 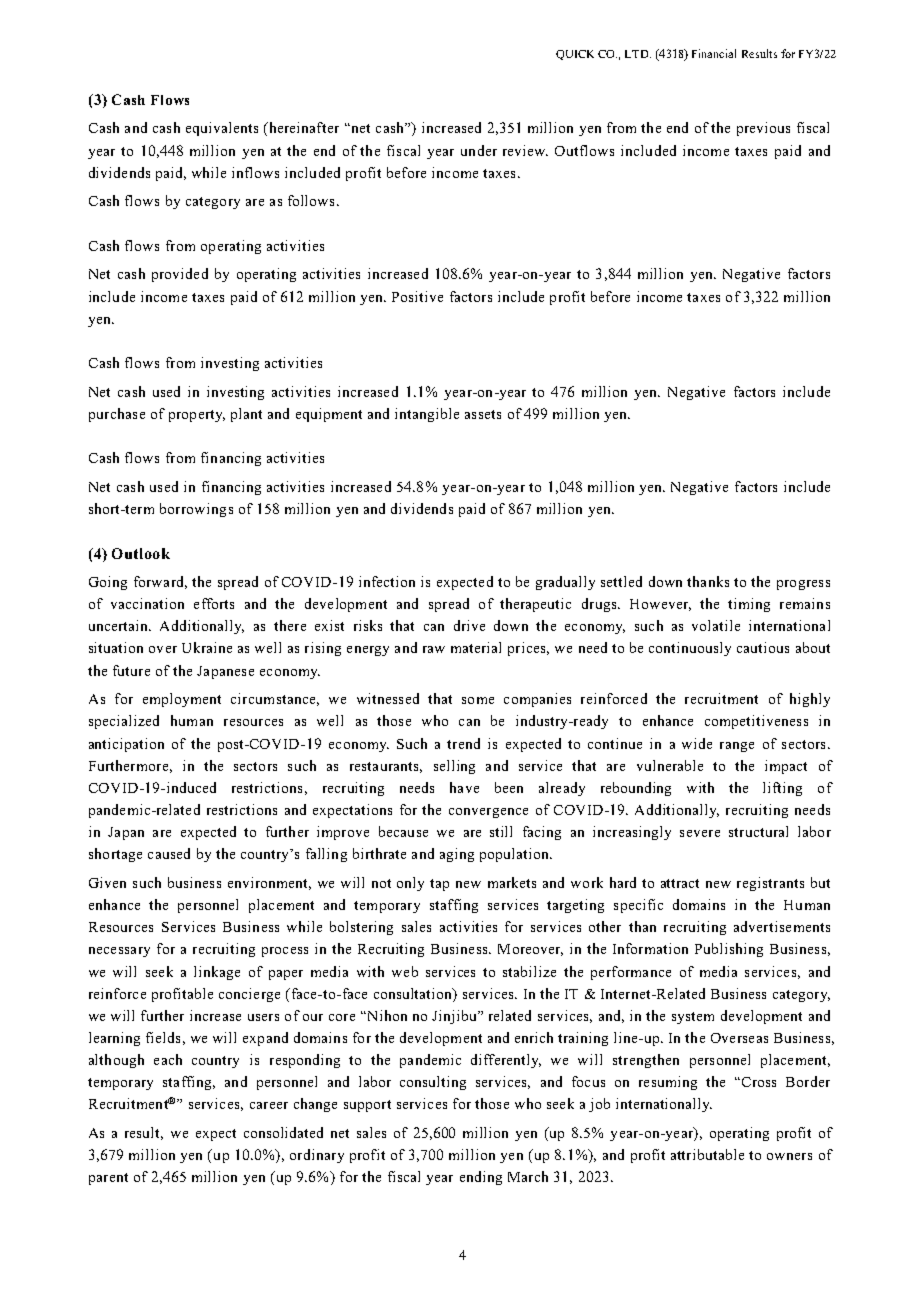 I want to click on progress, so click(x=803, y=585).
